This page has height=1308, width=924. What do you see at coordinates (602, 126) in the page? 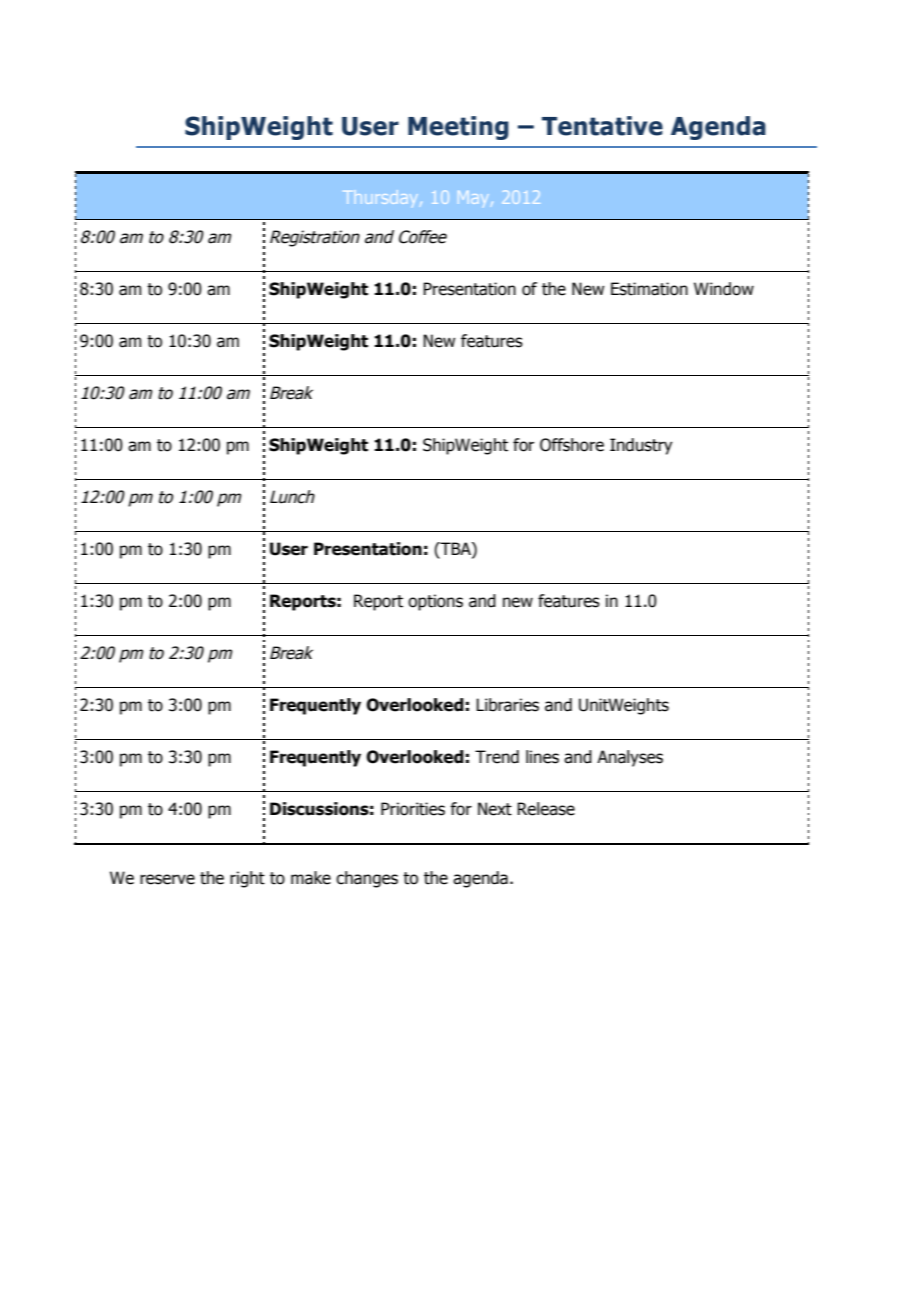
I see `Tentative` at bounding box center [602, 126].
